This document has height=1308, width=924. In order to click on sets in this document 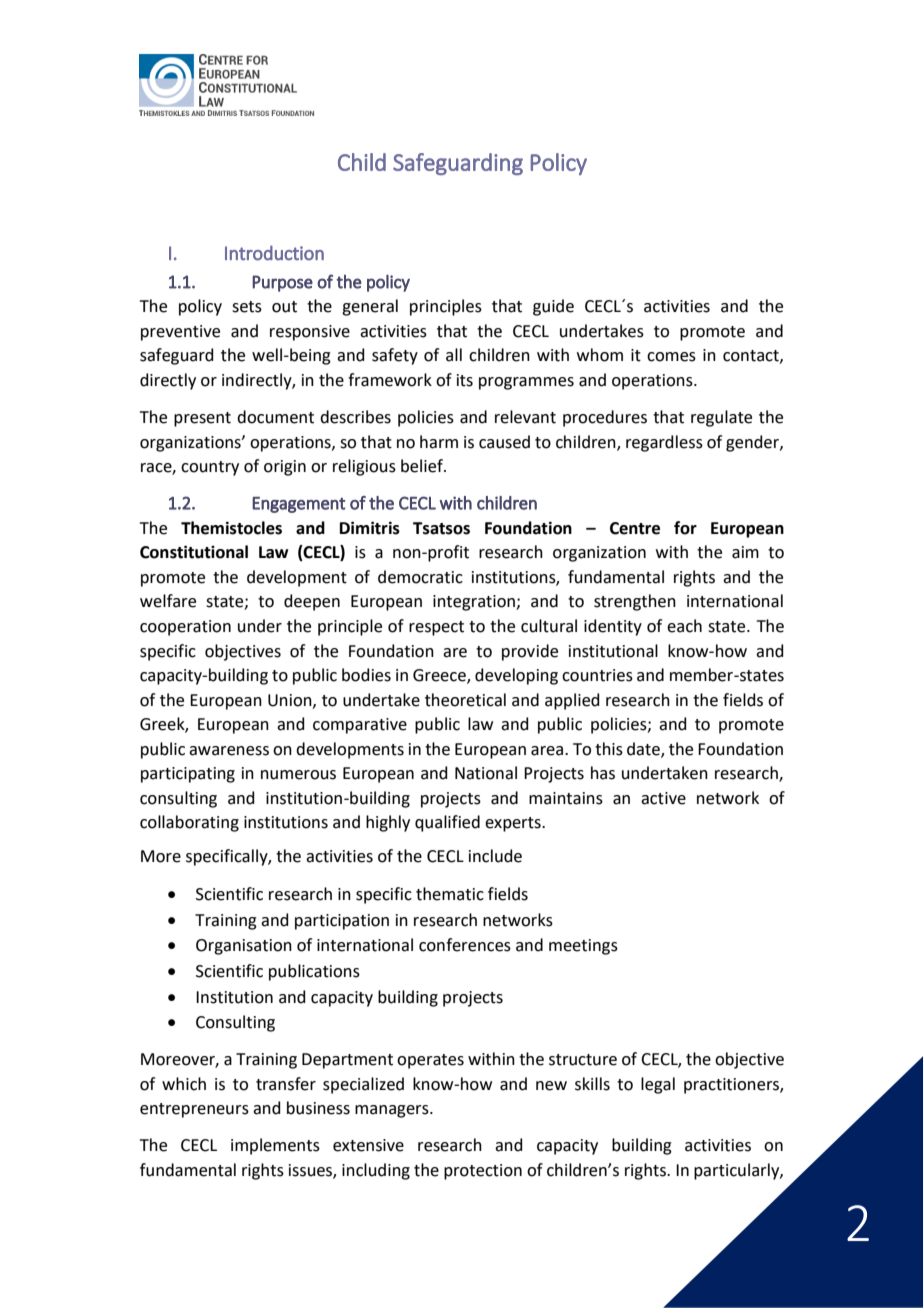, I will do `click(247, 307)`.
